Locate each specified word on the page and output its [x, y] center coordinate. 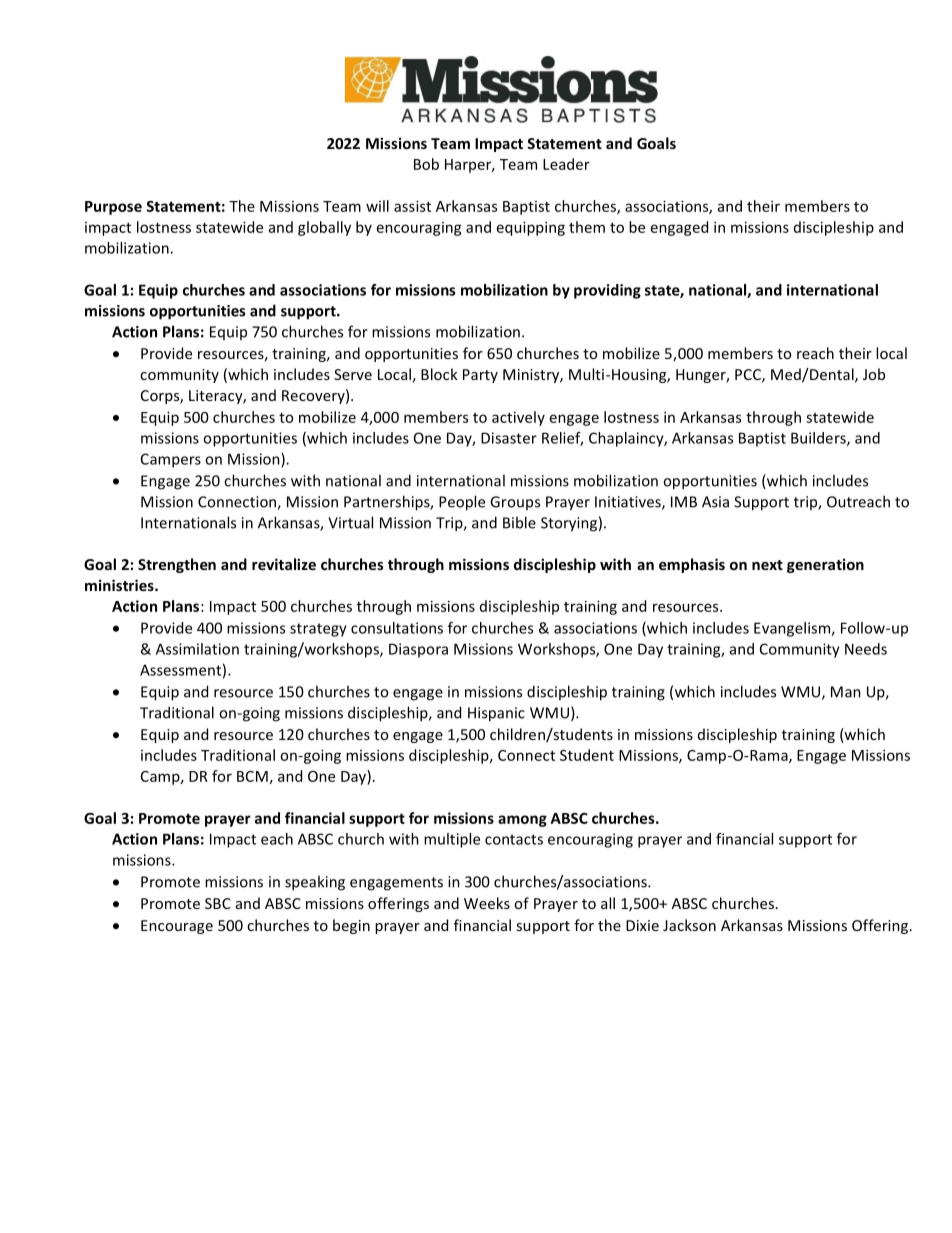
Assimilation [197, 649]
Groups [515, 503]
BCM [252, 776]
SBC [218, 903]
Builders [819, 439]
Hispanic [496, 714]
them [587, 227]
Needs [866, 649]
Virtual [350, 522]
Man [846, 692]
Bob [426, 164]
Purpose [113, 208]
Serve [353, 374]
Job [874, 374]
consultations [397, 628]
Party [480, 376]
